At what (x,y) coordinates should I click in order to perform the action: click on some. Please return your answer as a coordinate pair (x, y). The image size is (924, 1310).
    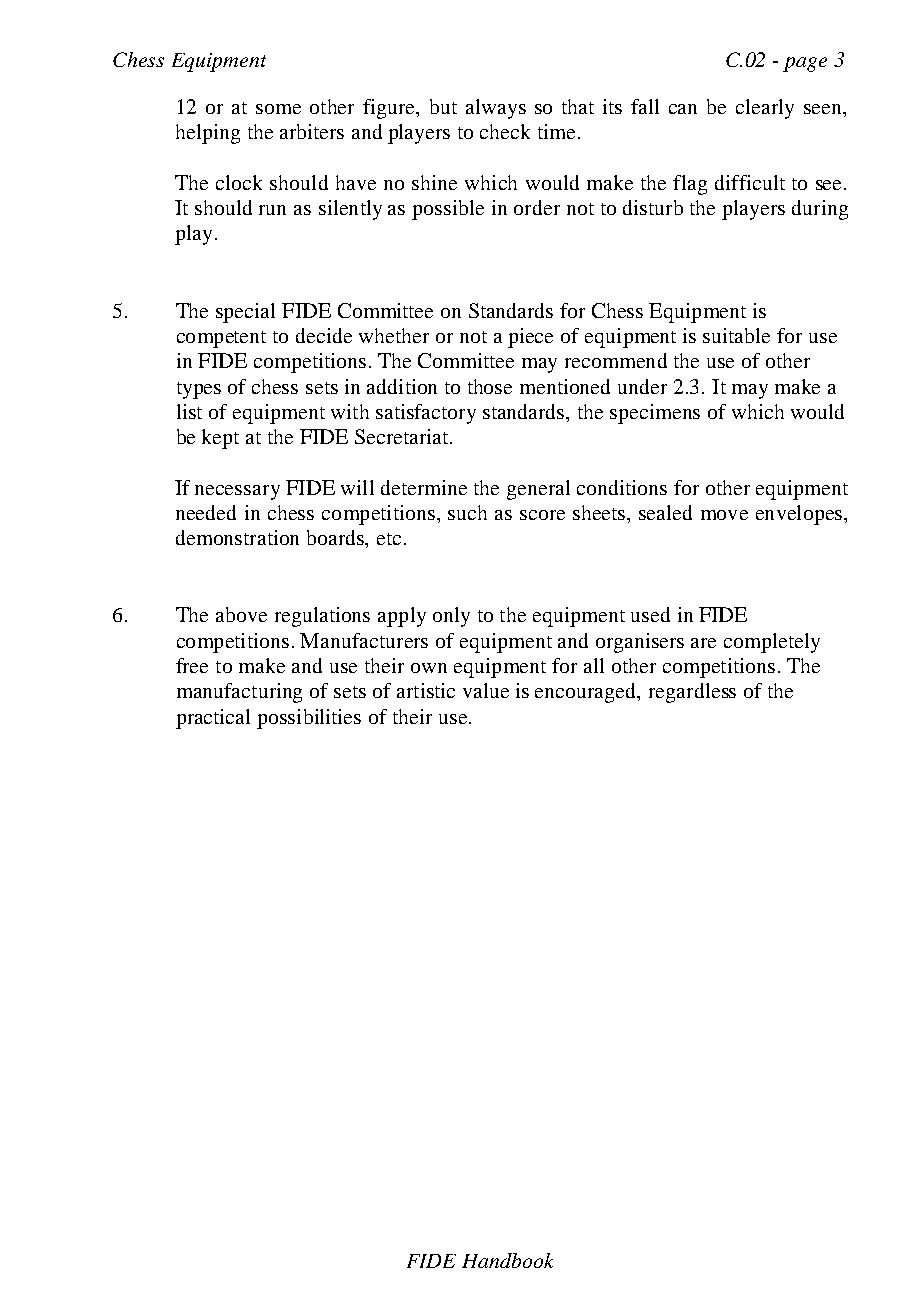
    Looking at the image, I should click on (278, 109).
